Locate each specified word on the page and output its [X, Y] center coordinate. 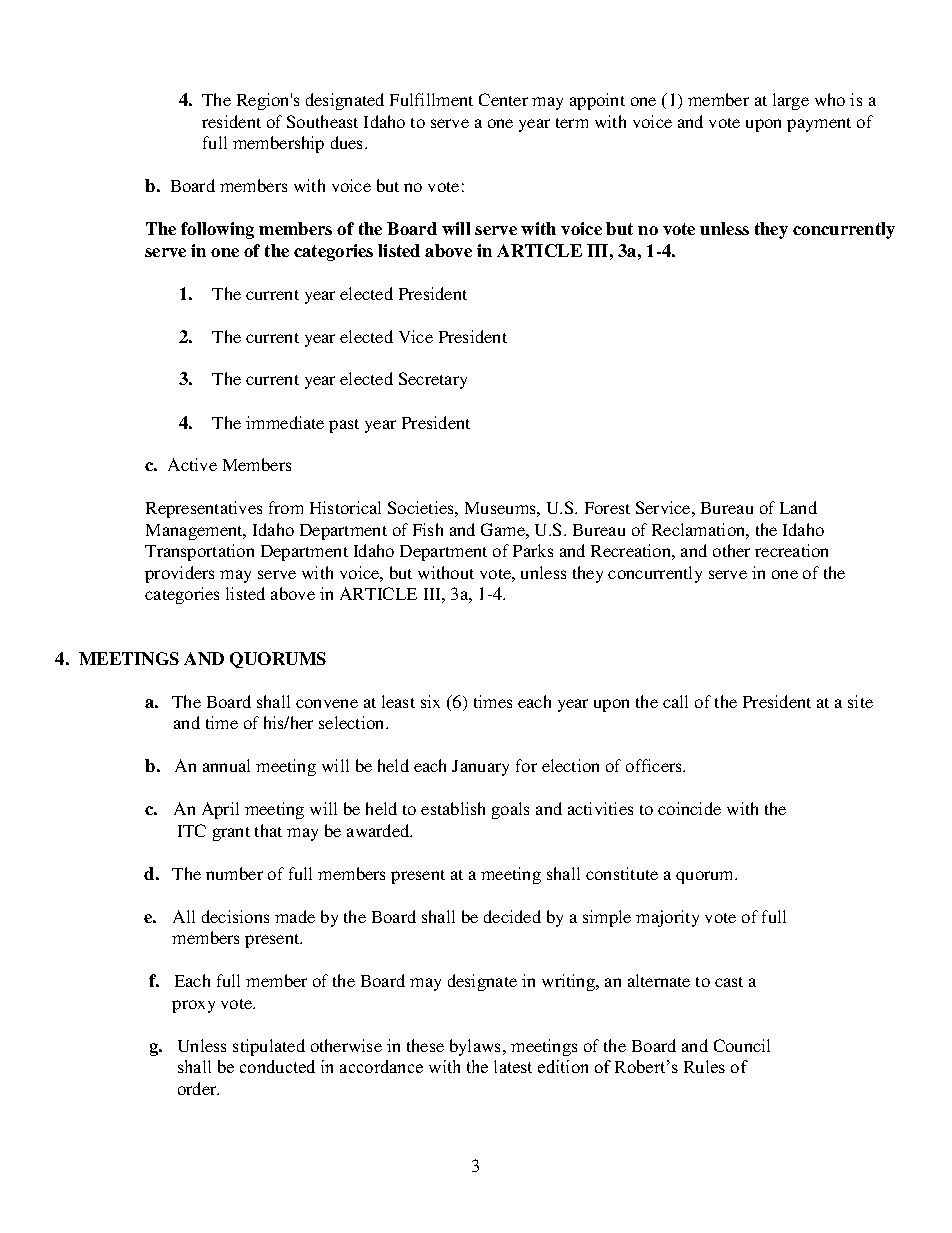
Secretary [433, 380]
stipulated [269, 1047]
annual [226, 765]
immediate [285, 422]
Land [798, 507]
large [791, 101]
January [480, 768]
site [860, 701]
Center [503, 99]
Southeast [322, 121]
